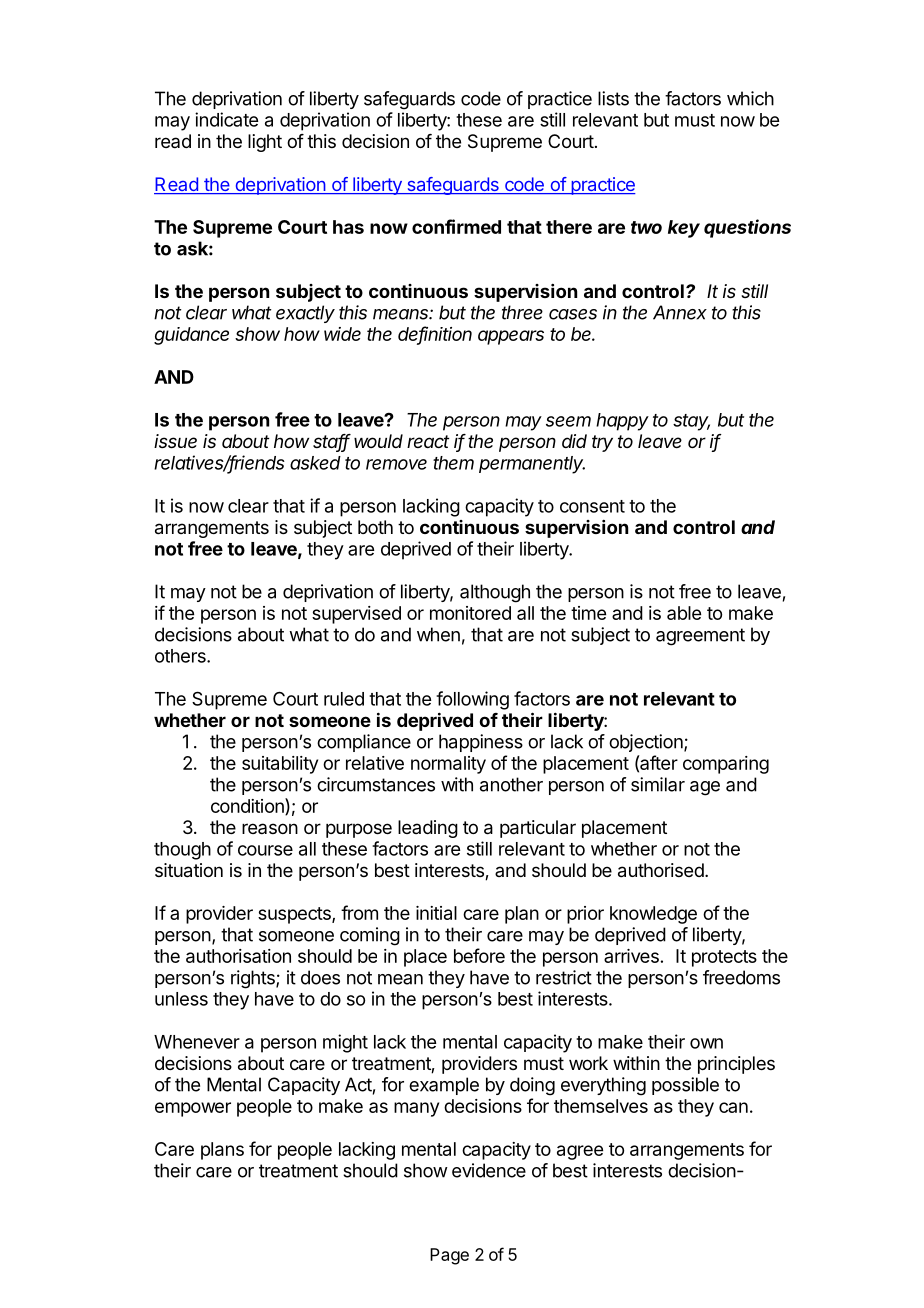 Image resolution: width=924 pixels, height=1308 pixels. Describe the element at coordinates (238, 956) in the document. I see `authorisation` at that location.
